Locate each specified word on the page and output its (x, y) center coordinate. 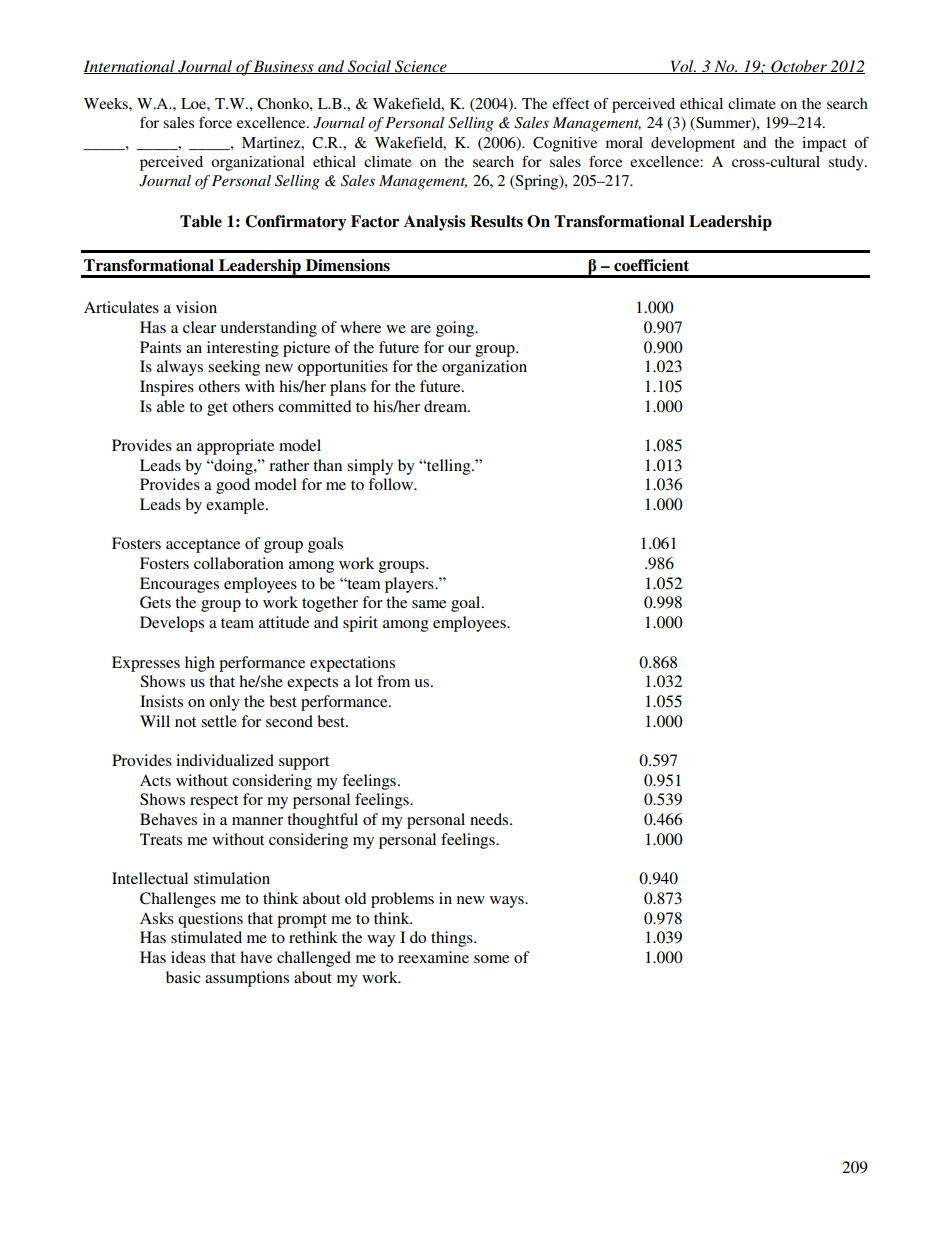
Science (421, 67)
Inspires (167, 388)
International (130, 67)
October (799, 67)
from (393, 681)
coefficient (651, 265)
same (429, 604)
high (200, 664)
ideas (188, 957)
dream (447, 406)
